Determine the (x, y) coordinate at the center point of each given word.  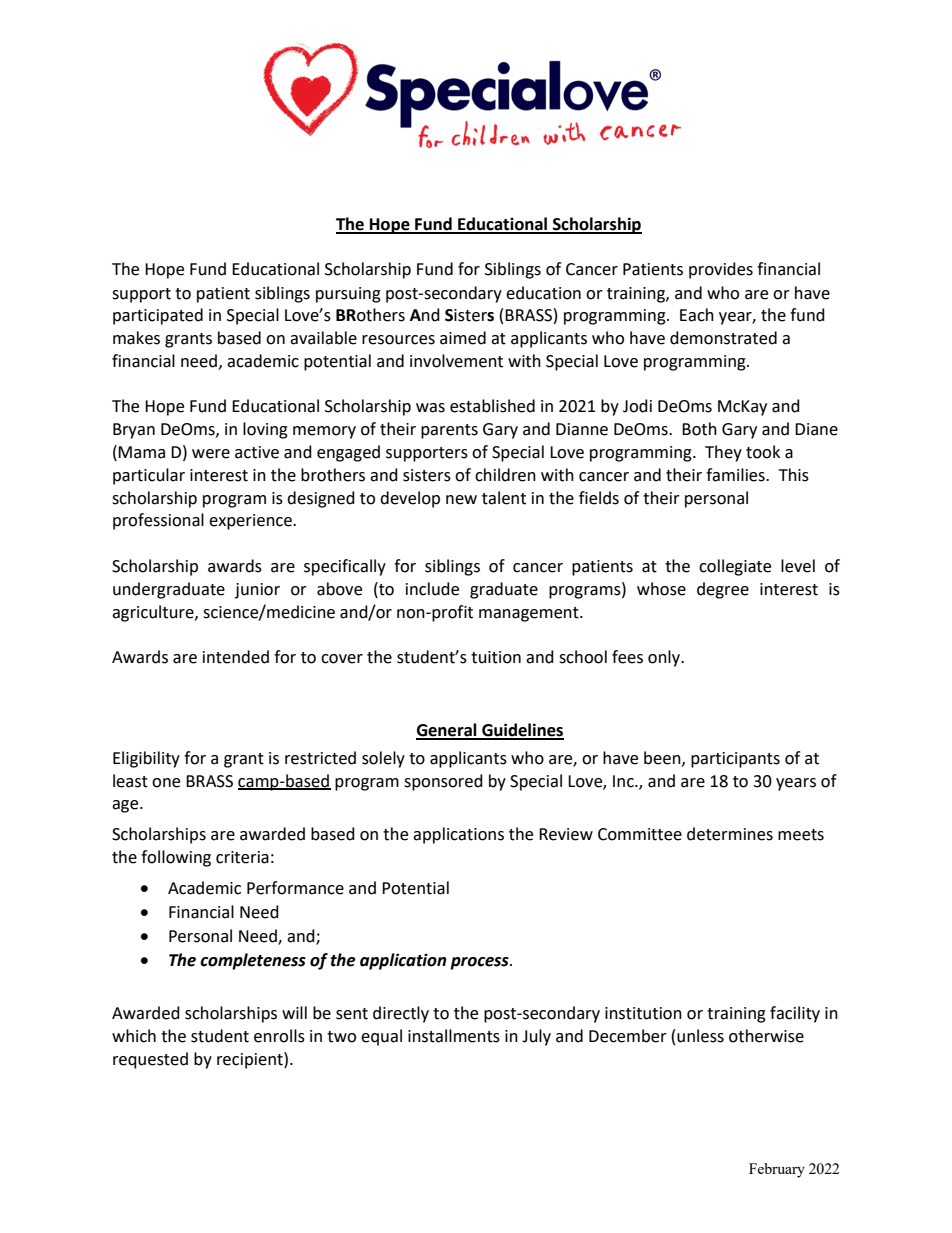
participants (735, 760)
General (447, 731)
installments (454, 1036)
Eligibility (146, 759)
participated (158, 316)
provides (721, 270)
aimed (463, 338)
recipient (251, 1060)
